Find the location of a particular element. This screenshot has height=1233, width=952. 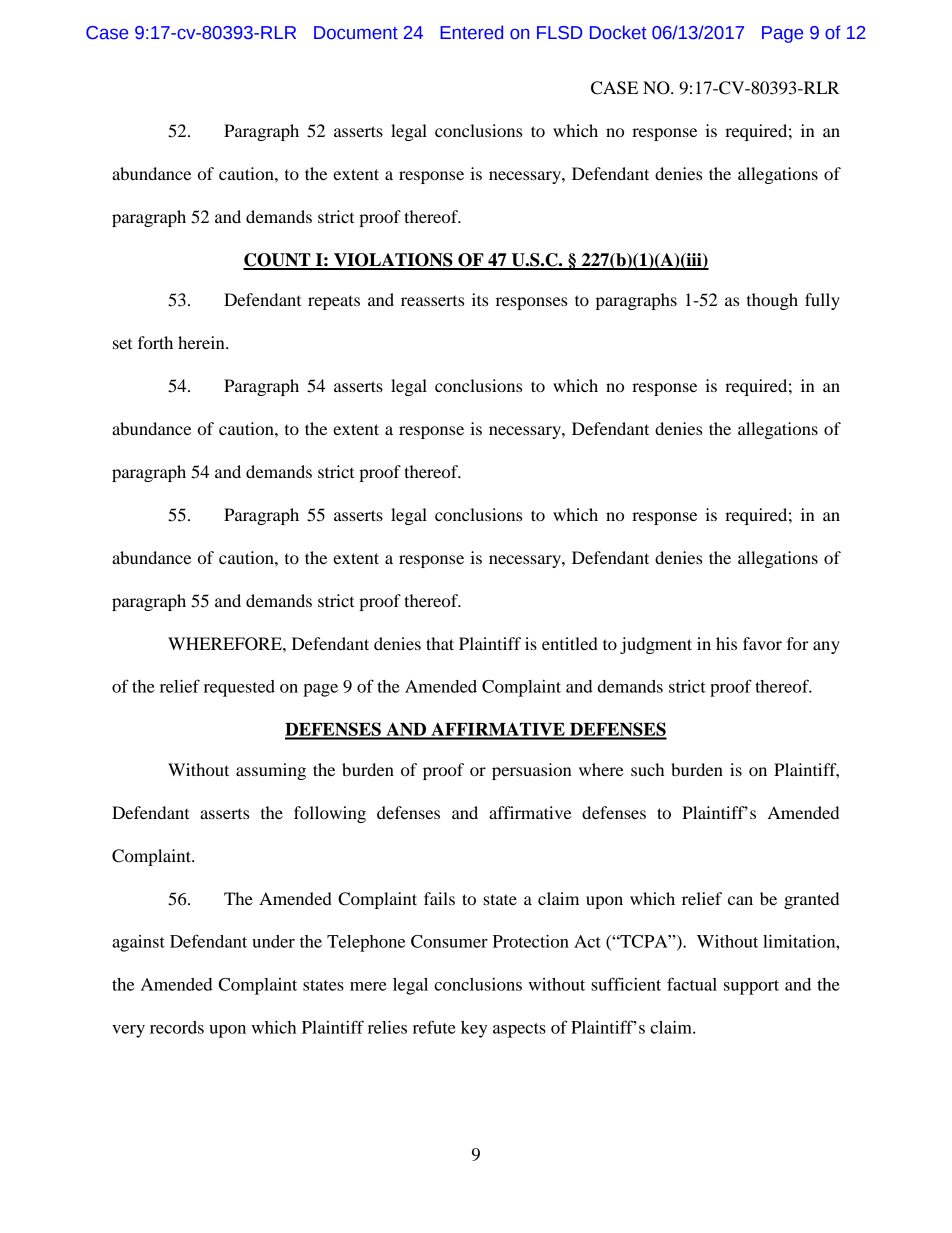

support is located at coordinates (751, 987).
